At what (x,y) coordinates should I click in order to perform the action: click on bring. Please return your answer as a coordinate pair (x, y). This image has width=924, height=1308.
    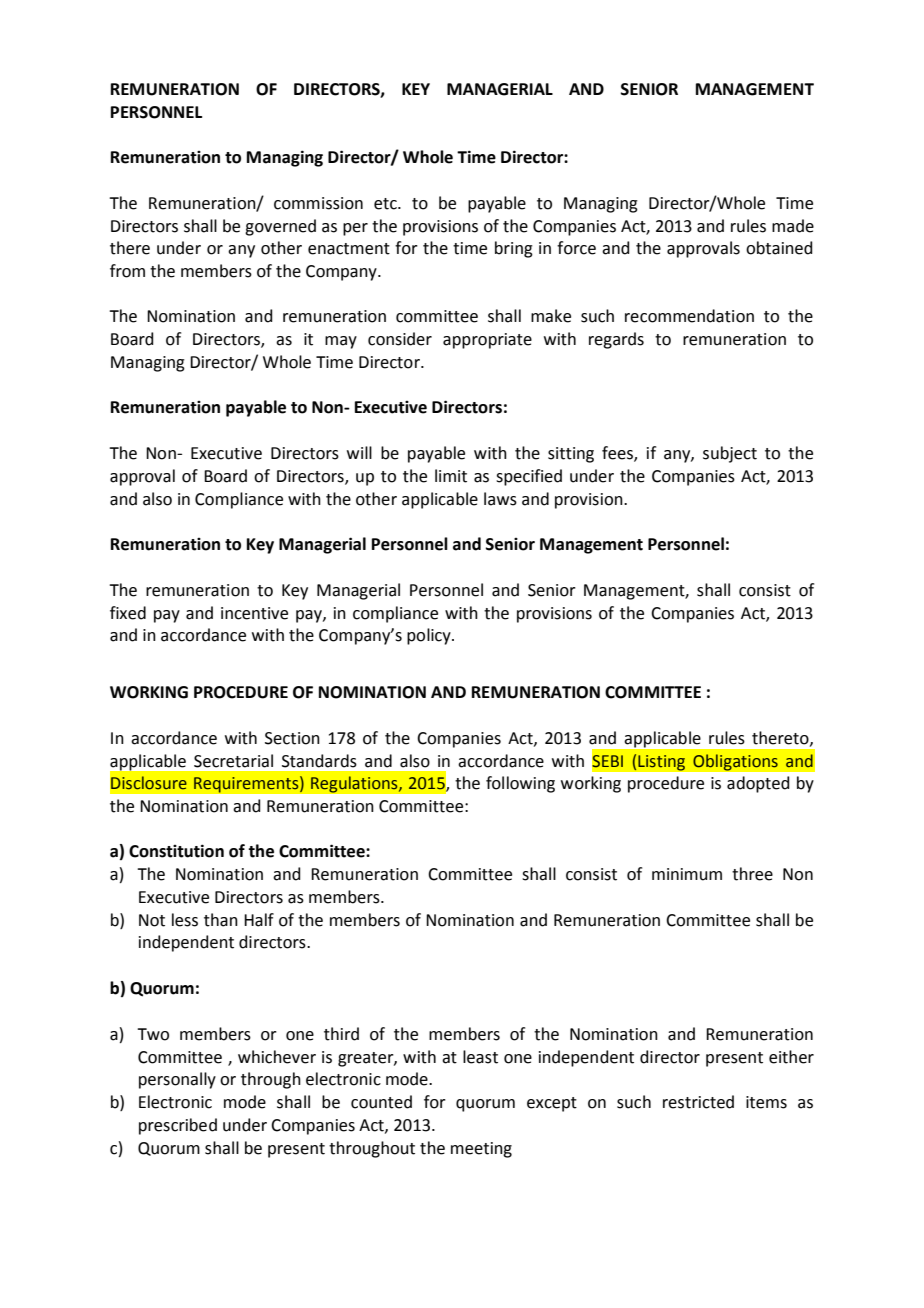
    Looking at the image, I should click on (514, 249).
